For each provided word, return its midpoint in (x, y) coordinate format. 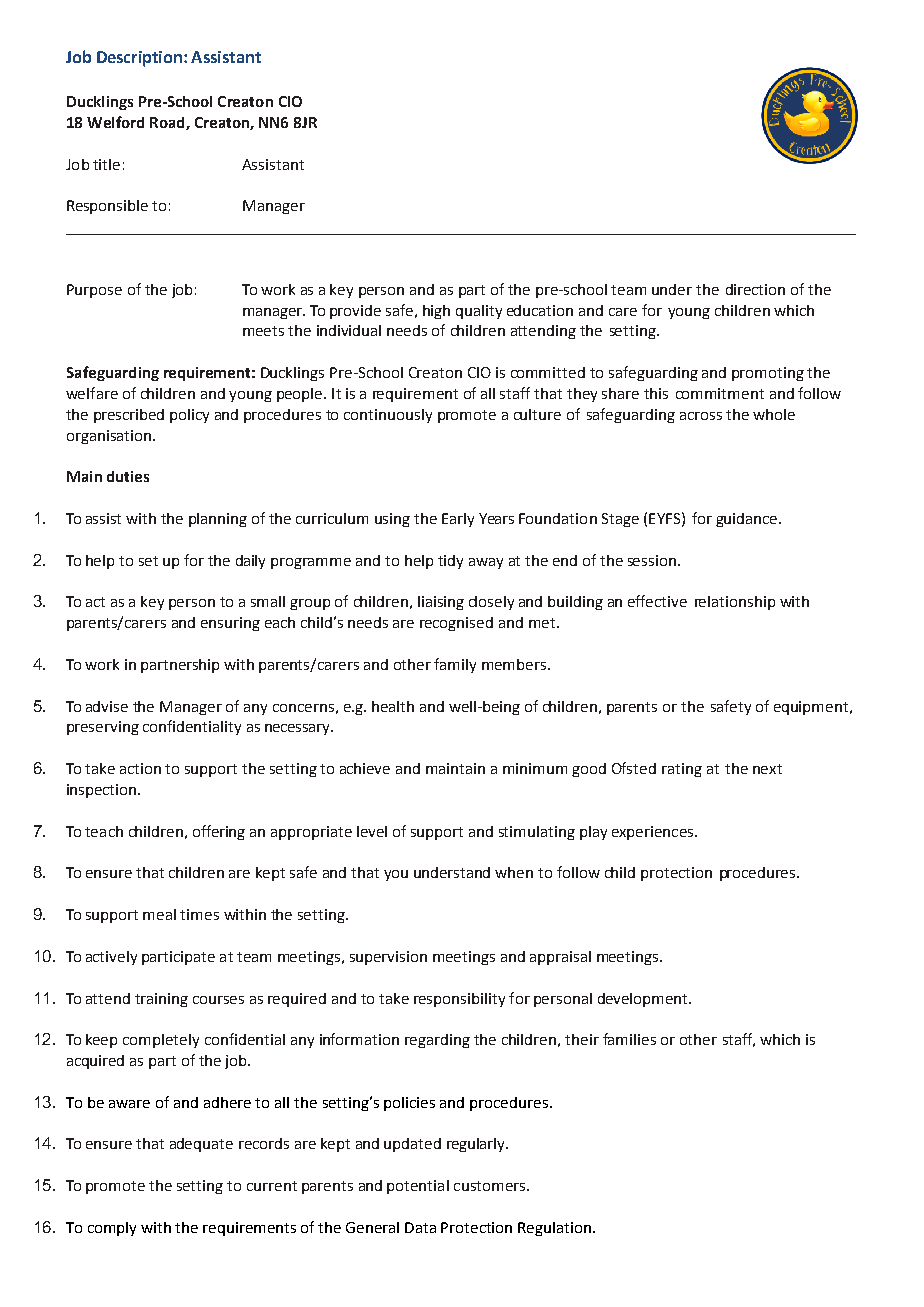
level (372, 831)
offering (219, 832)
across (701, 416)
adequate (201, 1145)
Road (168, 123)
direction (755, 289)
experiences (652, 833)
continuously (388, 416)
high (436, 312)
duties (128, 476)
